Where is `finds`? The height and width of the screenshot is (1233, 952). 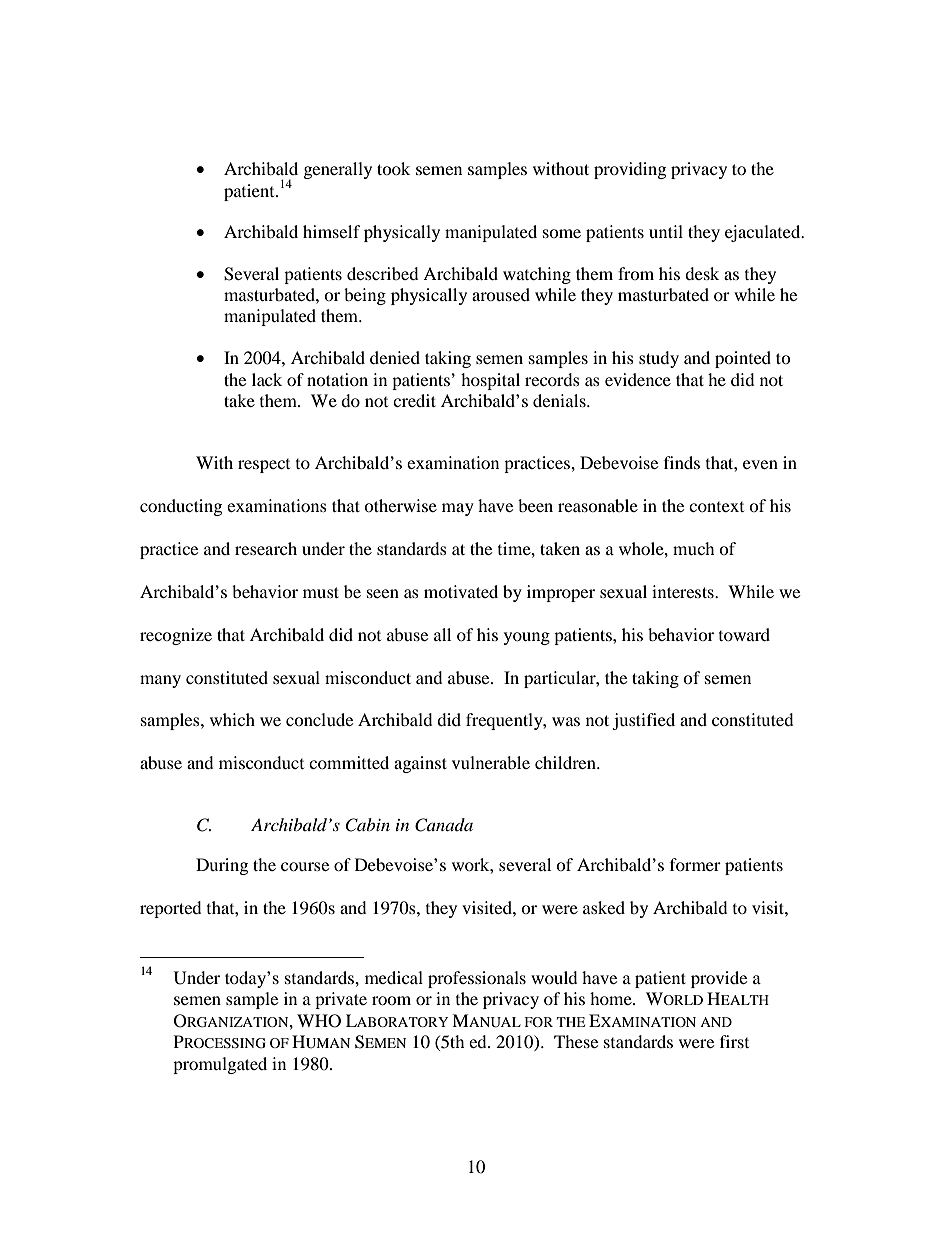 finds is located at coordinates (682, 462).
